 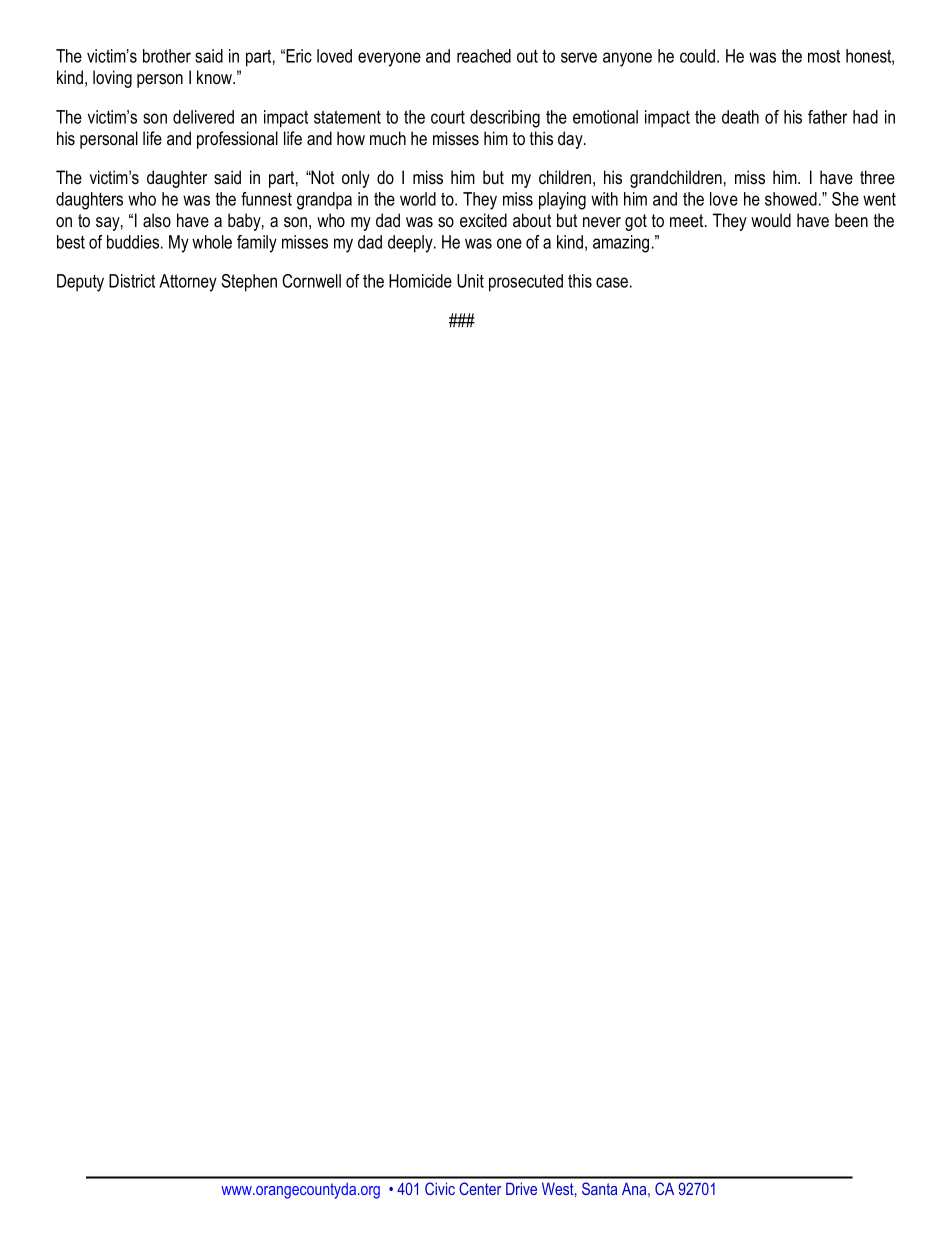 What do you see at coordinates (612, 282) in the page?
I see `case` at bounding box center [612, 282].
